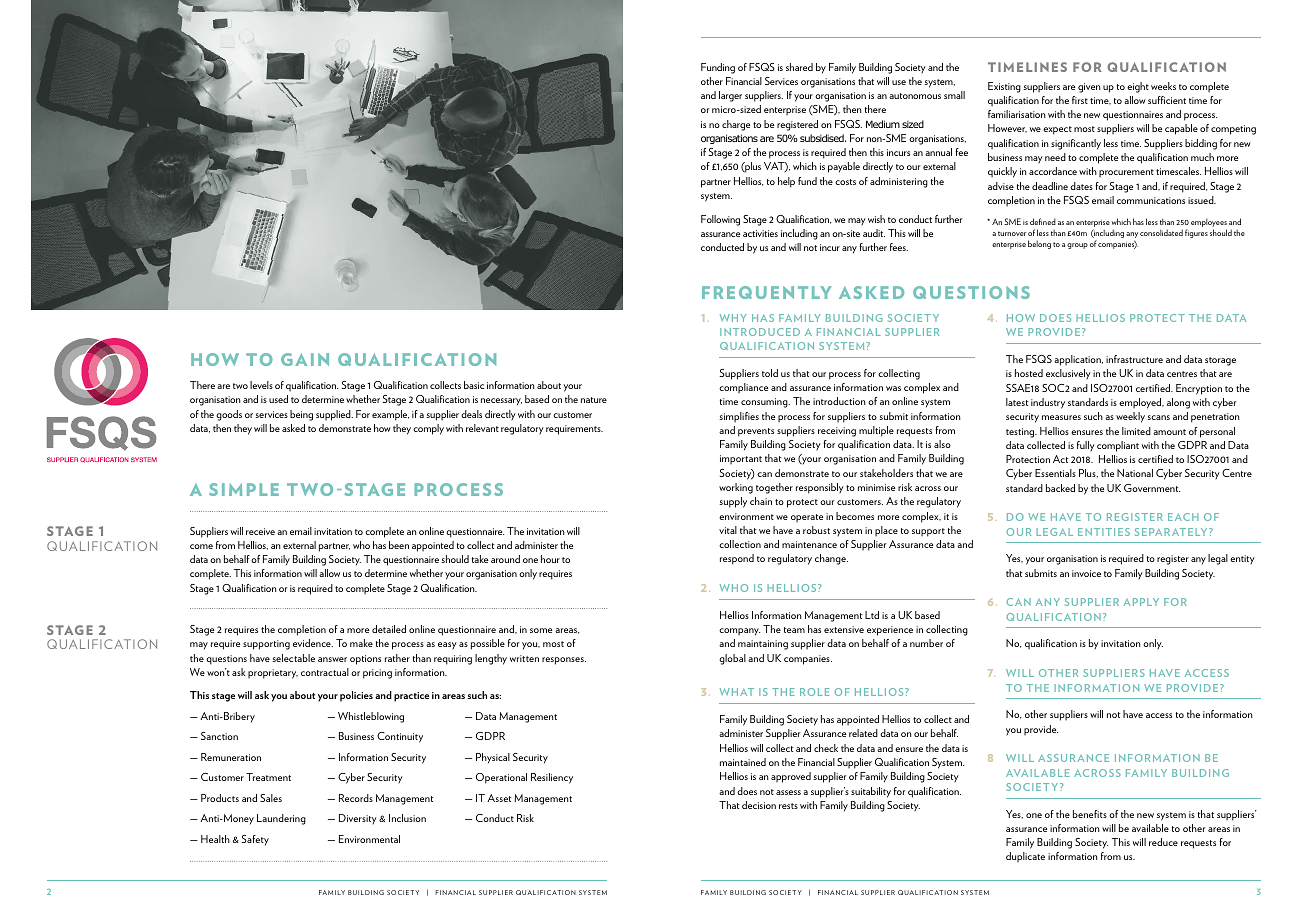 The height and width of the document is (924, 1308). I want to click on larger, so click(730, 96).
